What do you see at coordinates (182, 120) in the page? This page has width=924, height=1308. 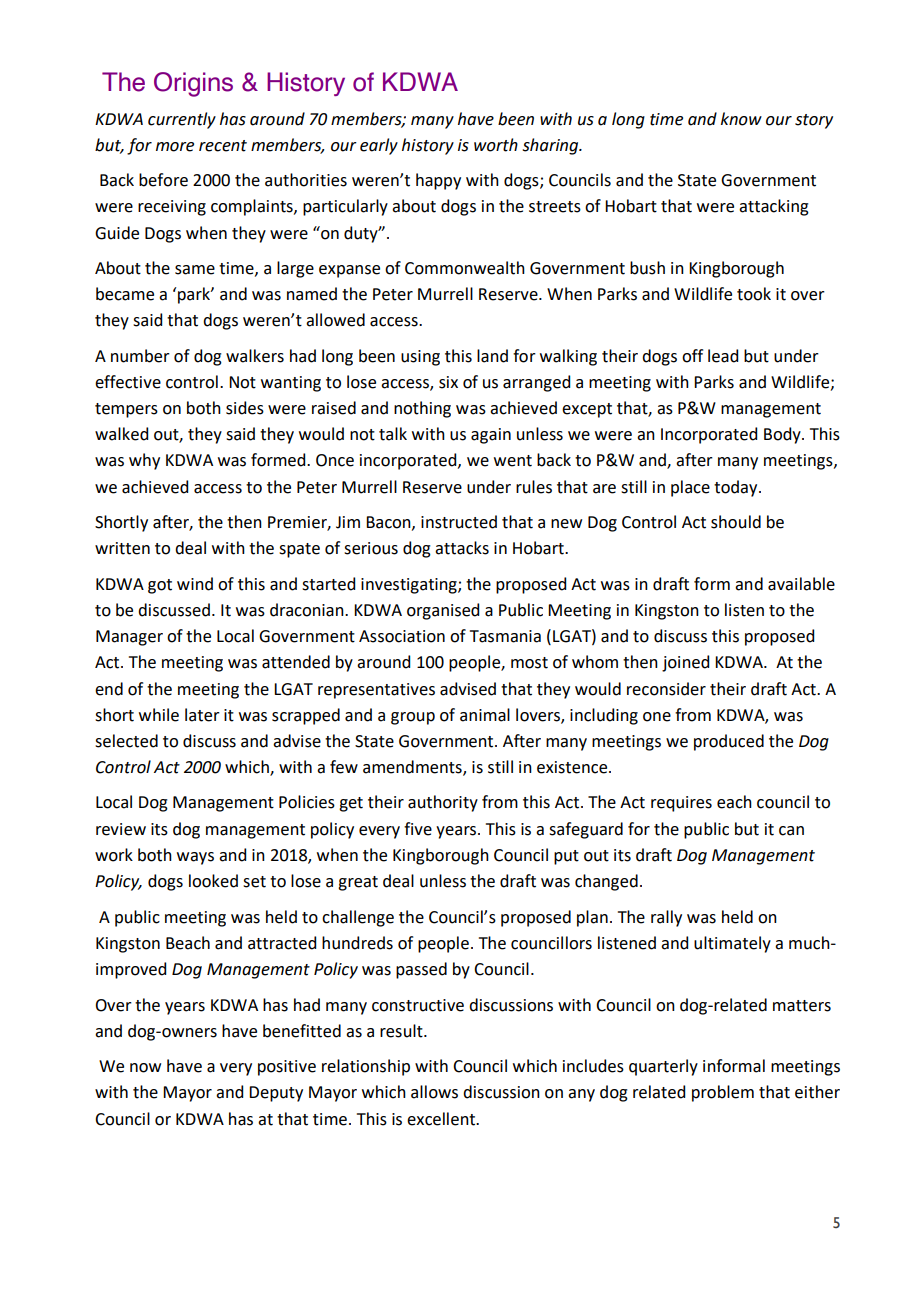 I see `currently` at bounding box center [182, 120].
